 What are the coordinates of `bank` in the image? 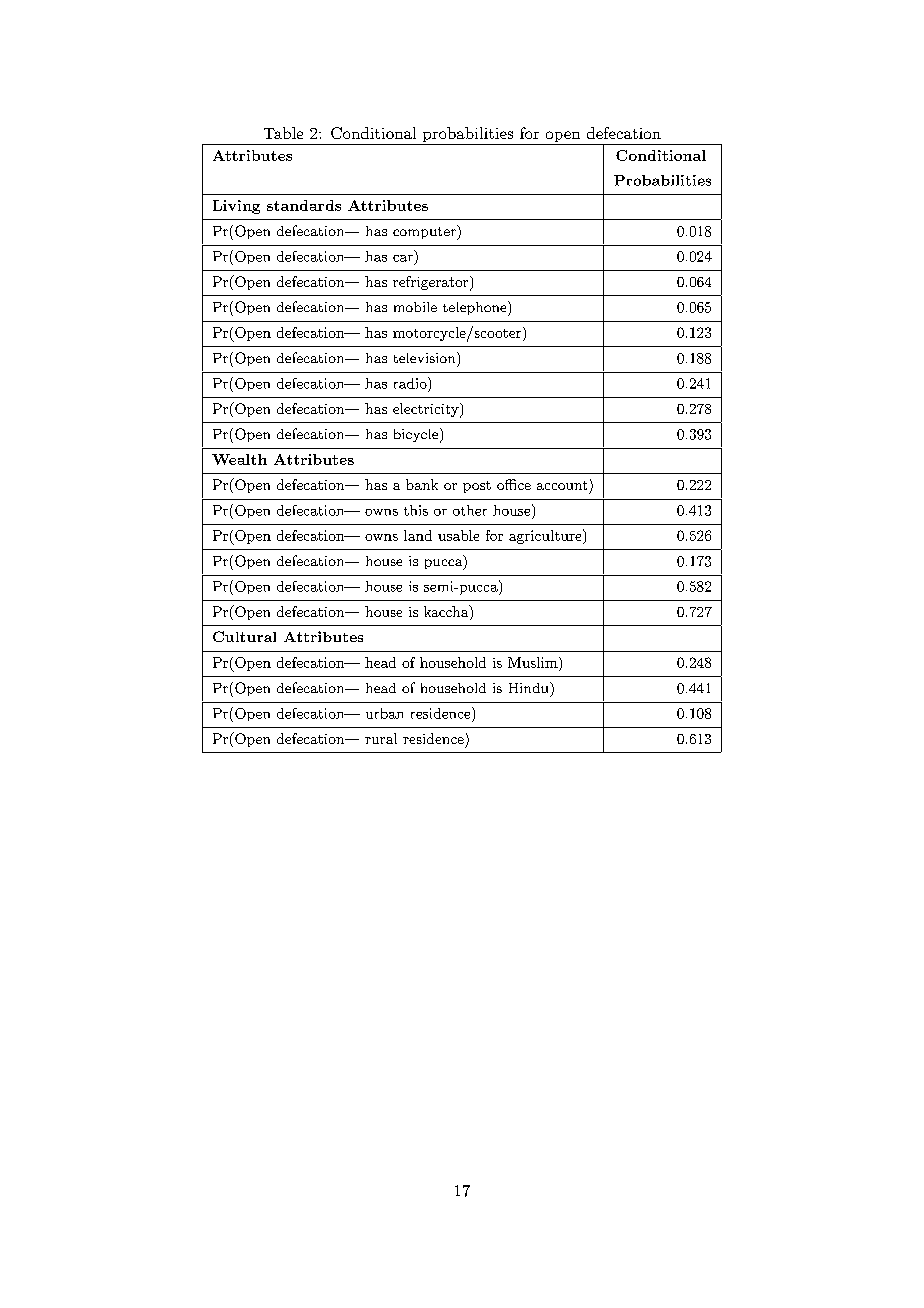 It's located at (422, 484).
